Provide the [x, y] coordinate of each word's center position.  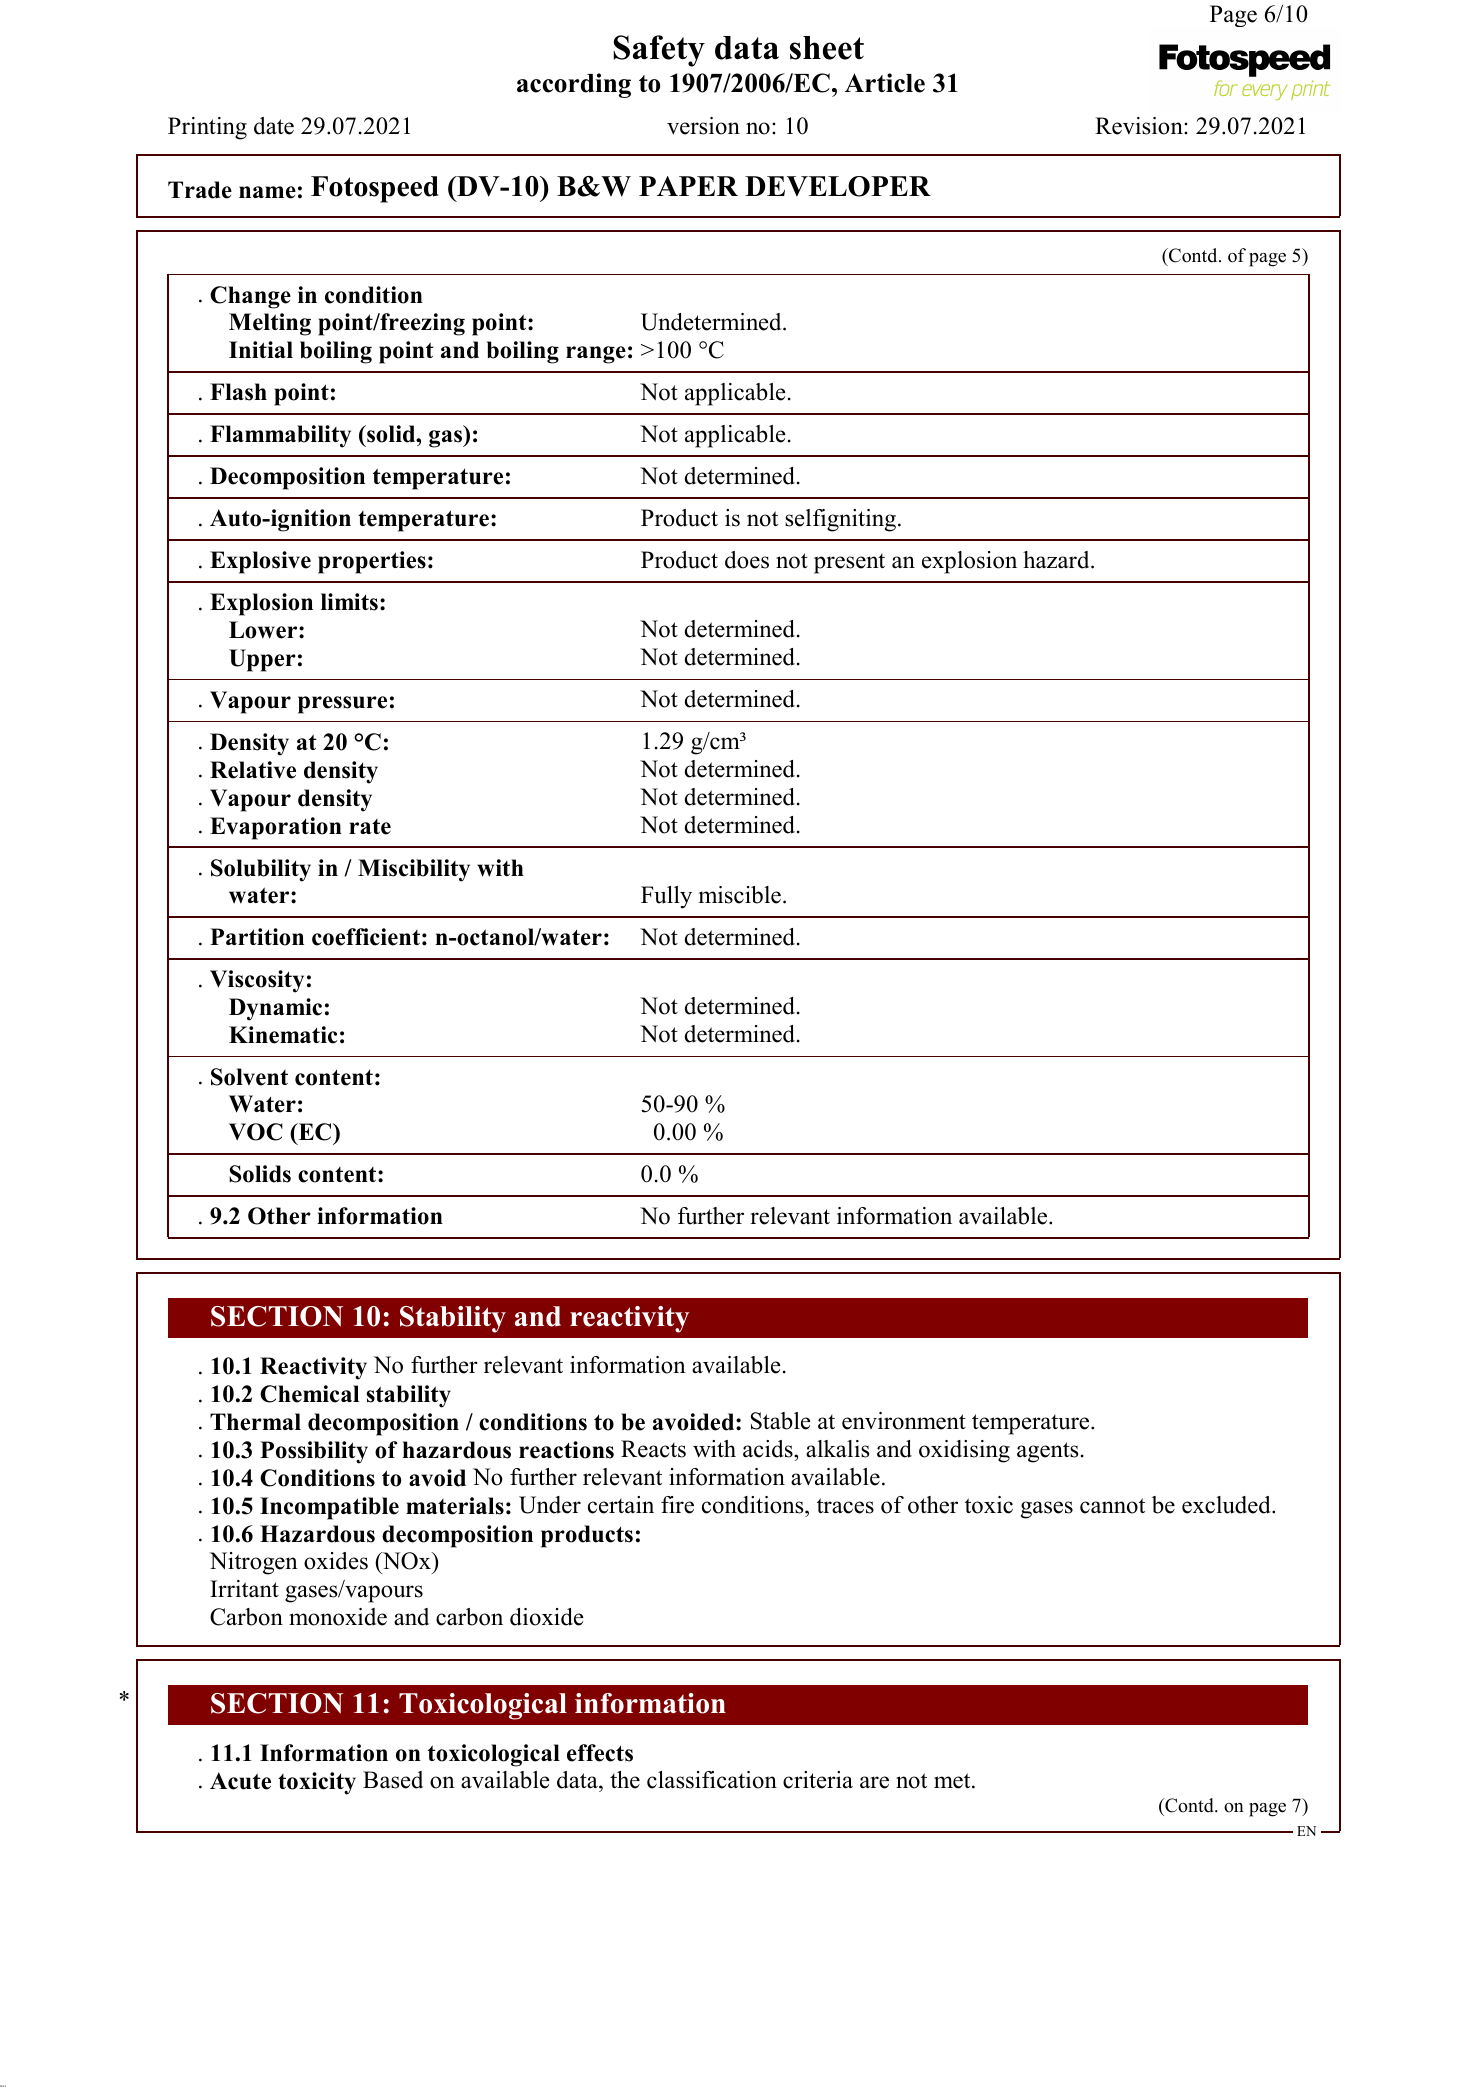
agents [1047, 1452]
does [747, 560]
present [849, 563]
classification [712, 1780]
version [703, 126]
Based [393, 1780]
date [274, 126]
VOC [256, 1132]
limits [349, 602]
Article [885, 83]
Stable [781, 1421]
